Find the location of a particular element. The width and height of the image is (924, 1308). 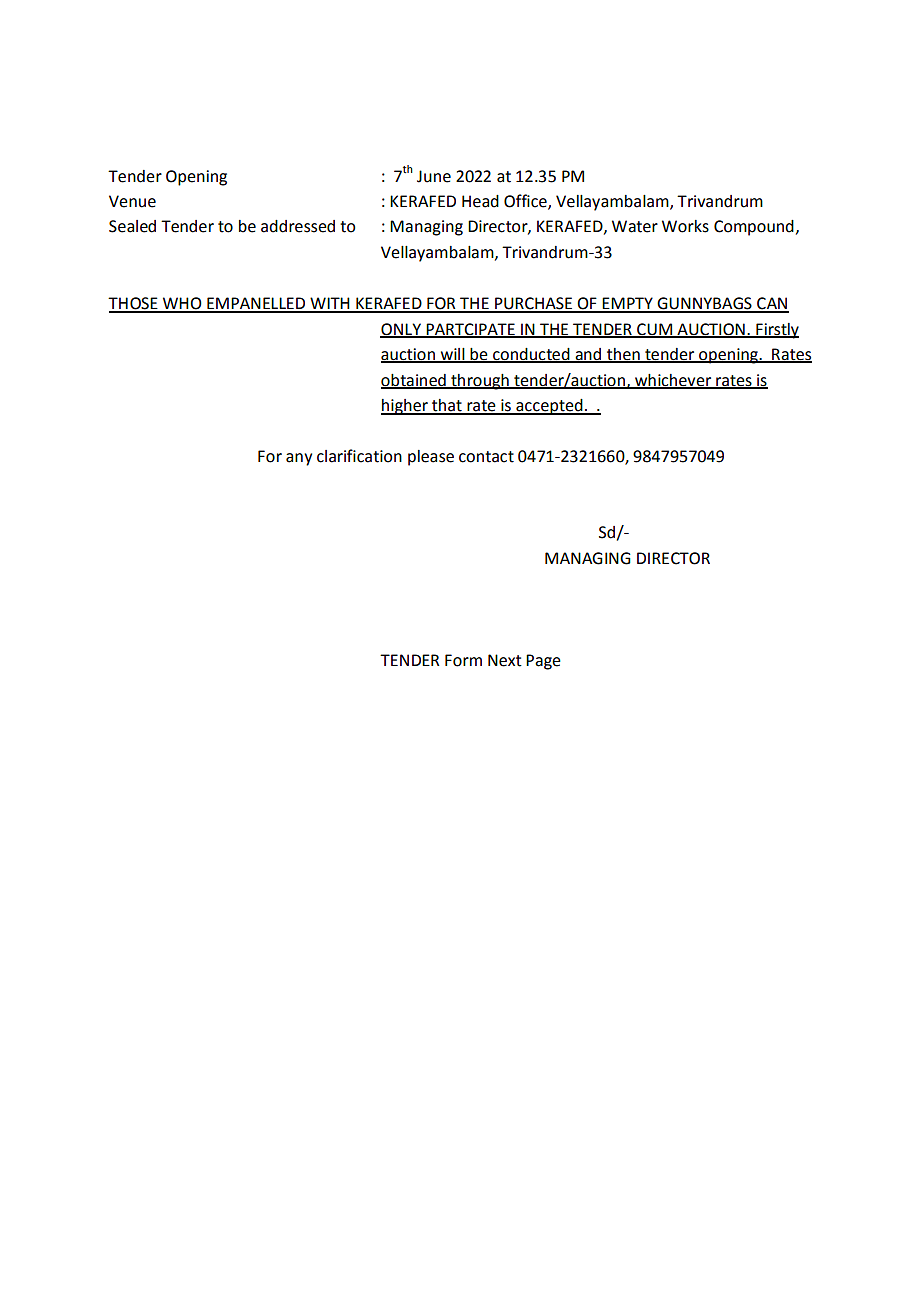

Works is located at coordinates (685, 226).
